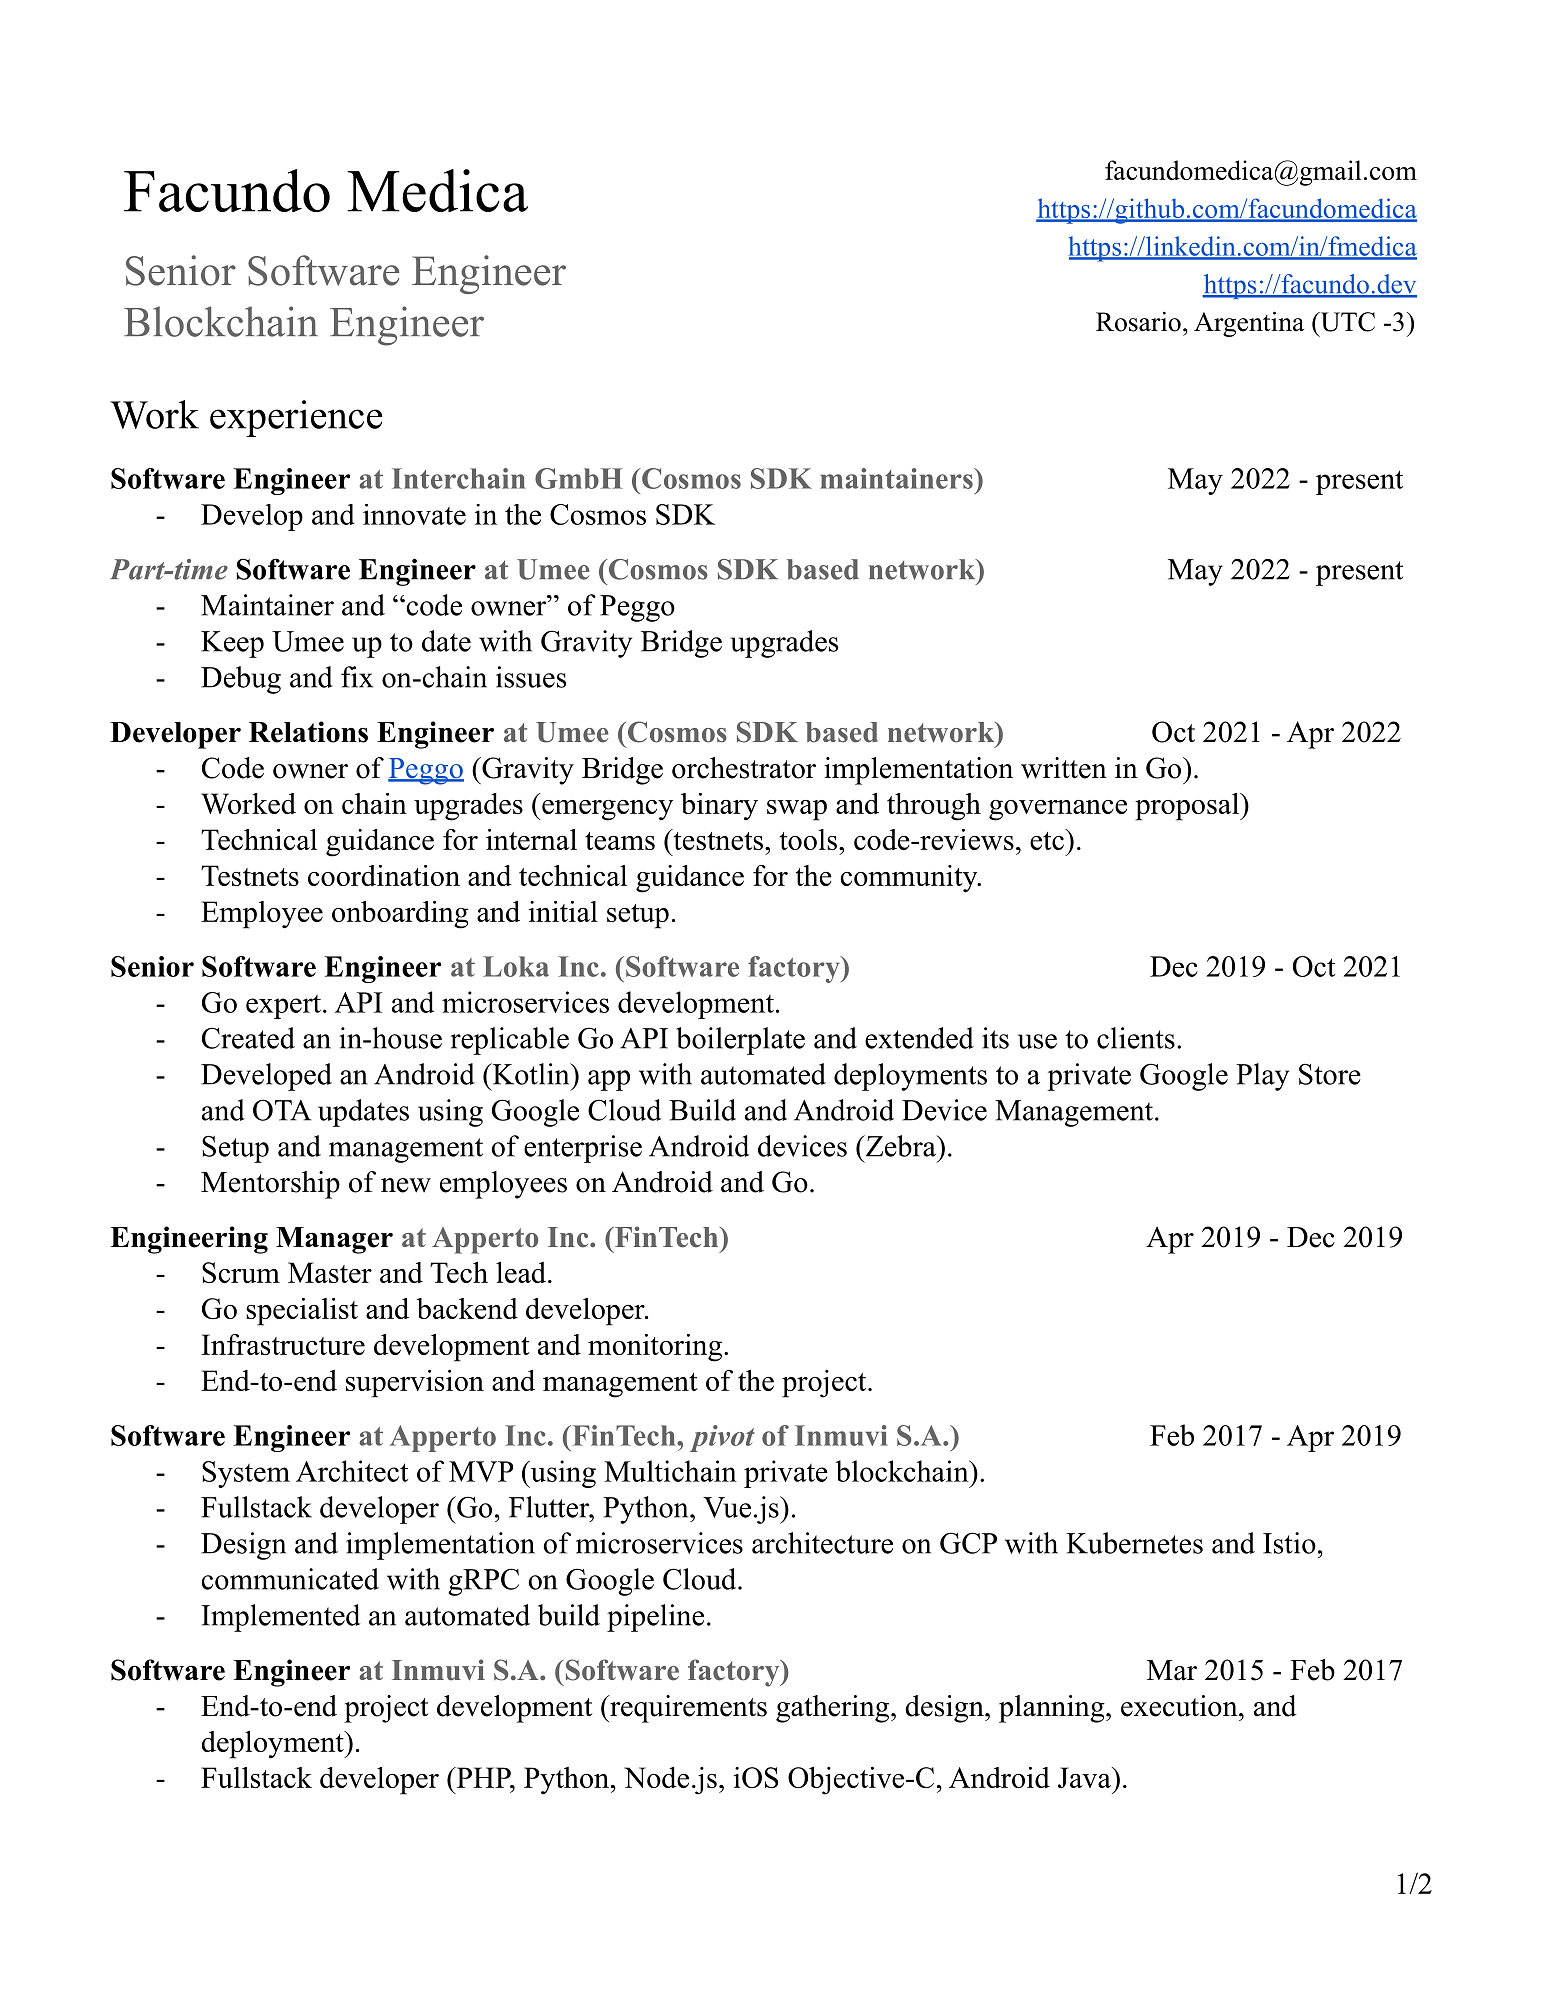 Image resolution: width=1543 pixels, height=1997 pixels. I want to click on Argentina, so click(1249, 324).
